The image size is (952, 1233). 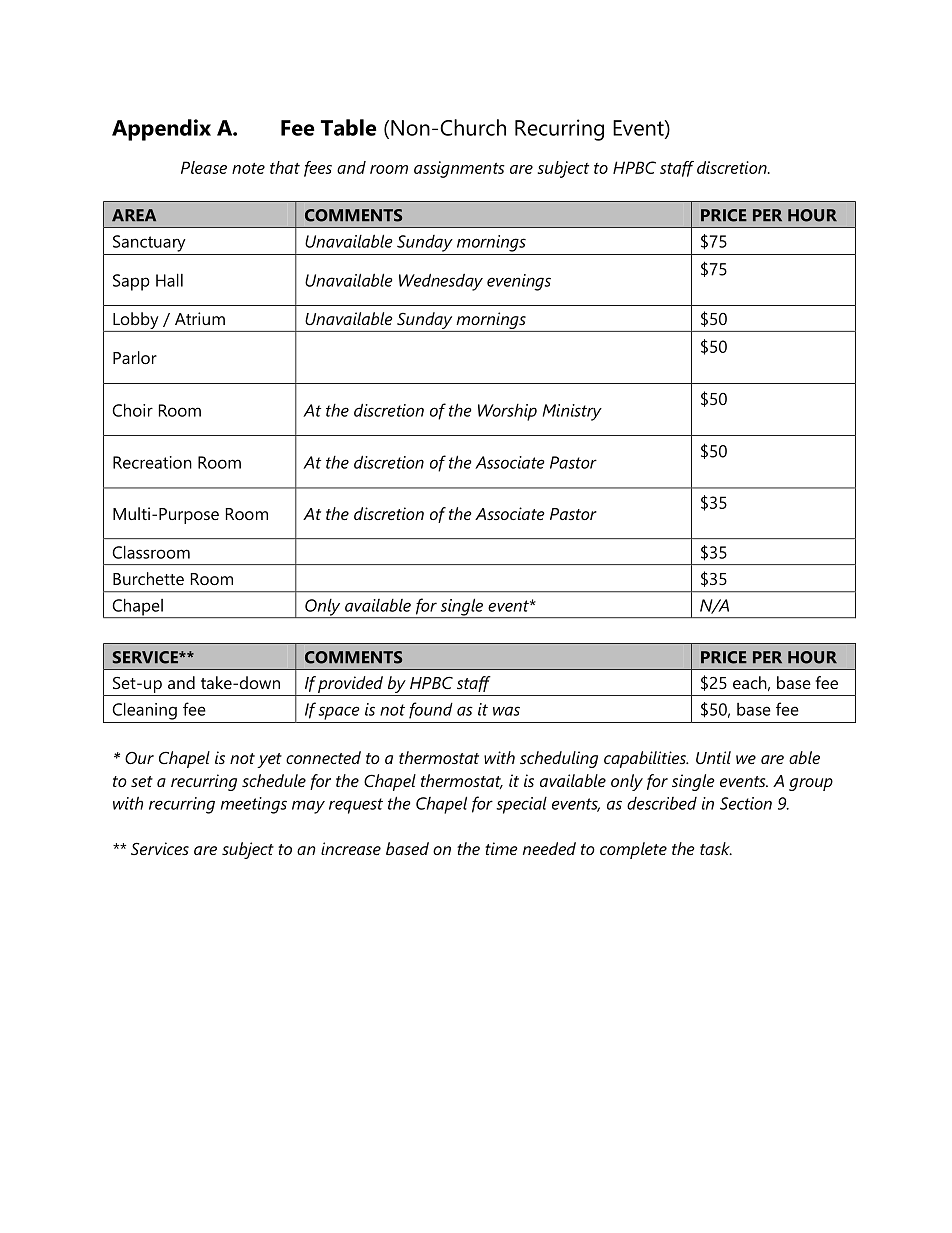 What do you see at coordinates (132, 410) in the screenshot?
I see `Choir` at bounding box center [132, 410].
